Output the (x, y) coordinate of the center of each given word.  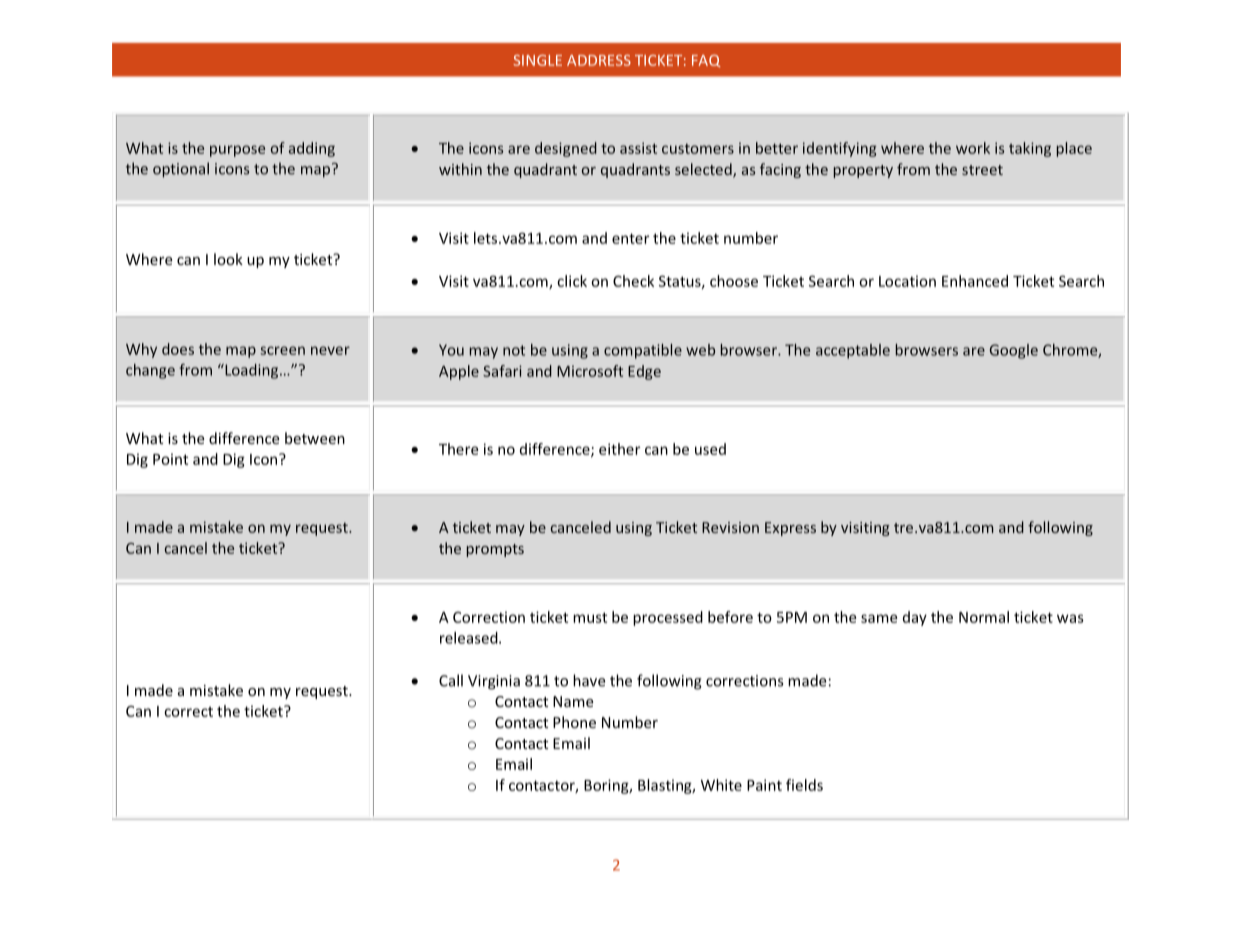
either (619, 449)
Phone (574, 722)
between (315, 438)
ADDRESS (599, 60)
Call (451, 680)
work (973, 148)
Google (1014, 351)
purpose (237, 151)
